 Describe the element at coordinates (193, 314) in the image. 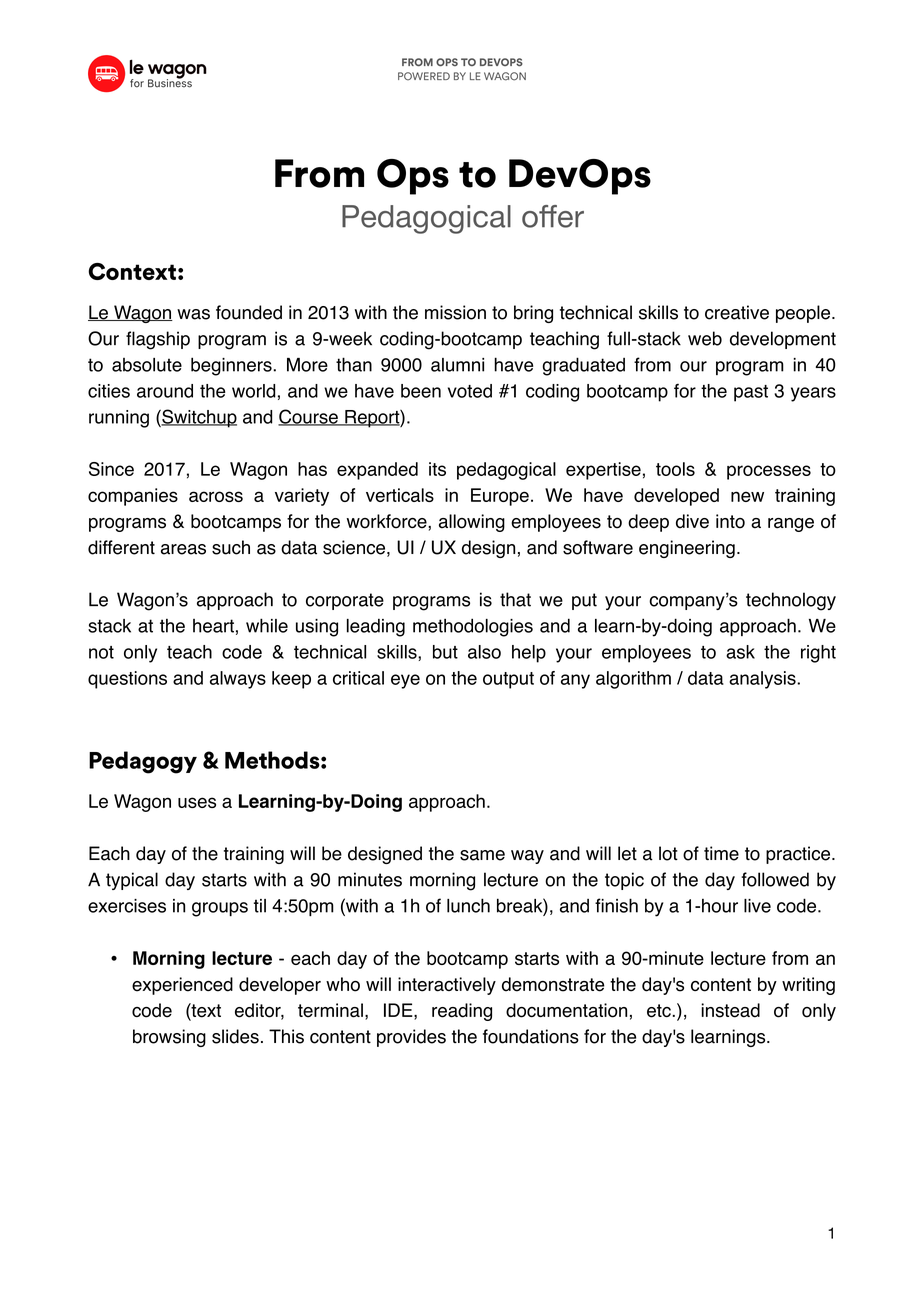

I see `was` at that location.
